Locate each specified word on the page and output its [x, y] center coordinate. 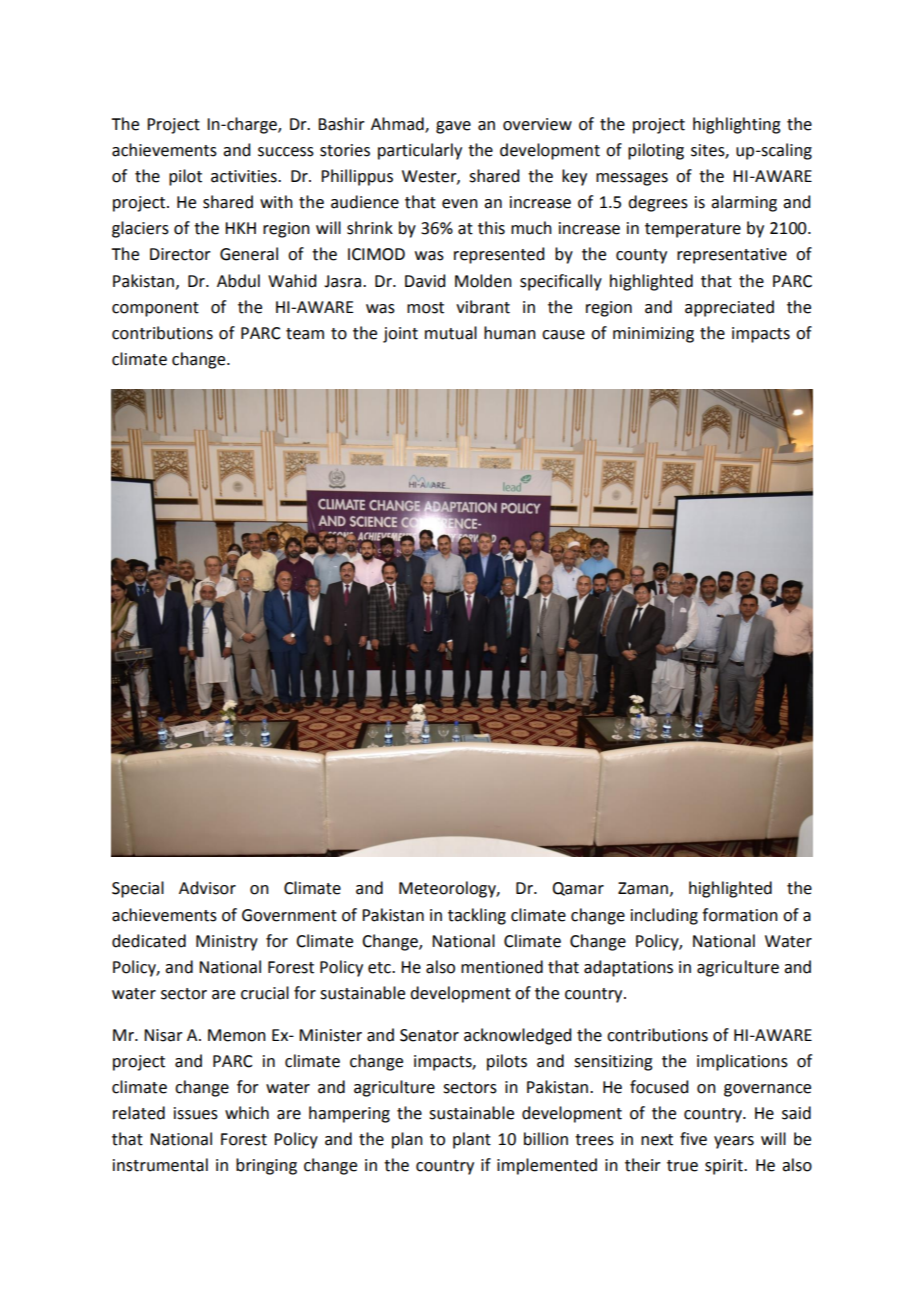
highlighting [737, 125]
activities [245, 176]
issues [196, 1113]
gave [453, 127]
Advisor [207, 888]
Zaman [643, 888]
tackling [477, 916]
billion [546, 1139]
